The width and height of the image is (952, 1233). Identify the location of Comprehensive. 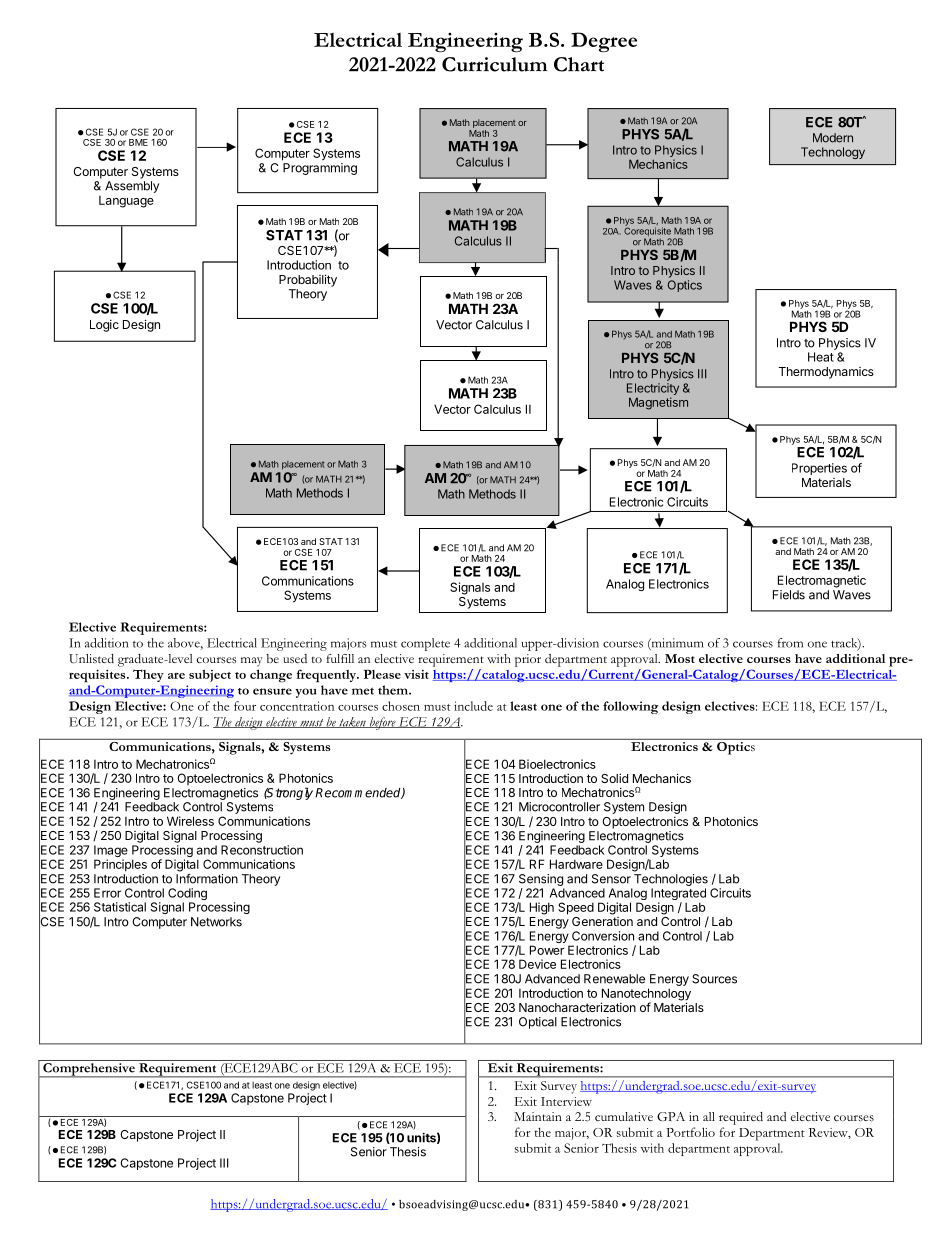
(89, 1070).
